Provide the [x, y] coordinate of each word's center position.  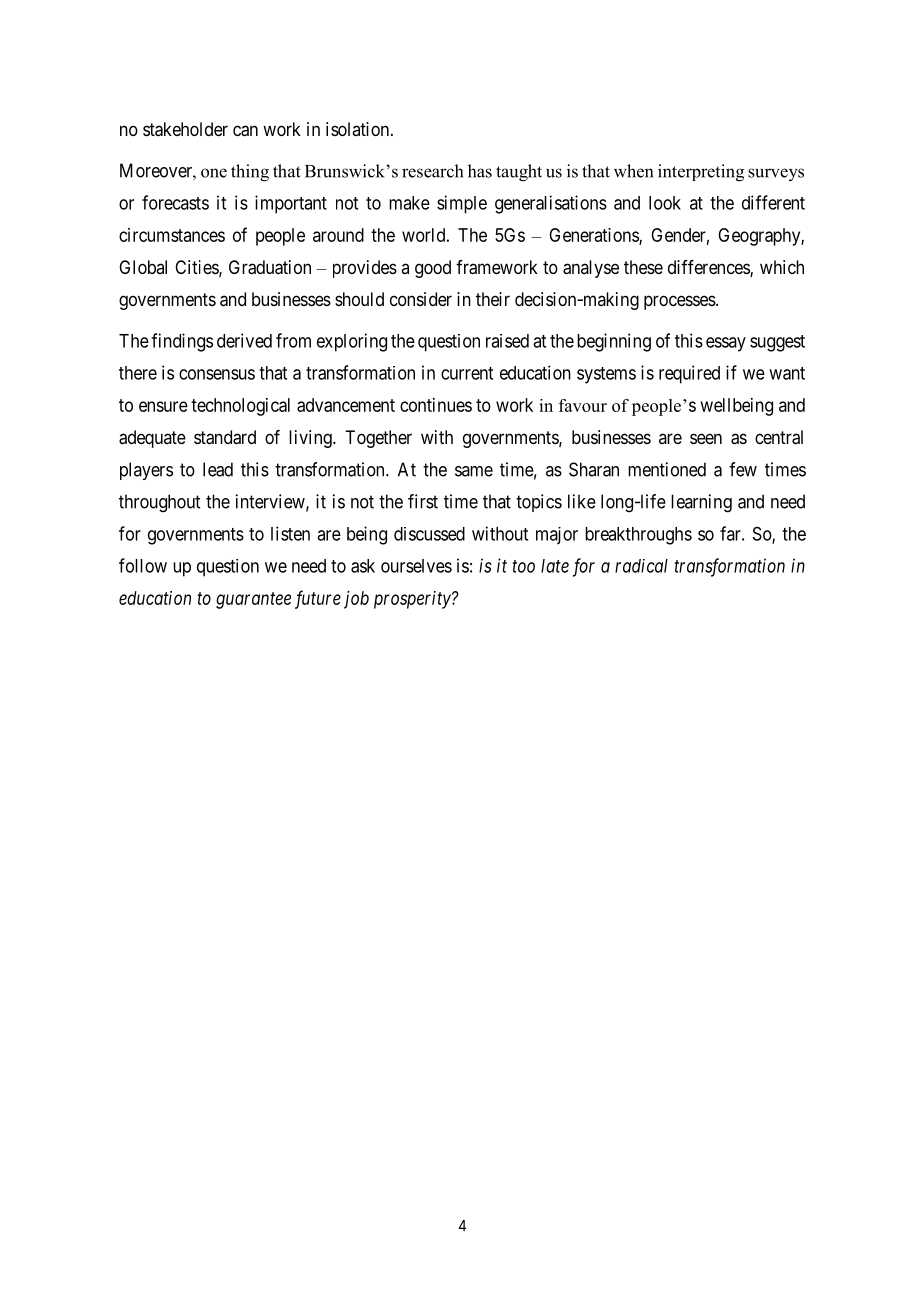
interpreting [701, 173]
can [245, 131]
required [689, 374]
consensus [217, 374]
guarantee [253, 600]
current [467, 373]
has [480, 171]
